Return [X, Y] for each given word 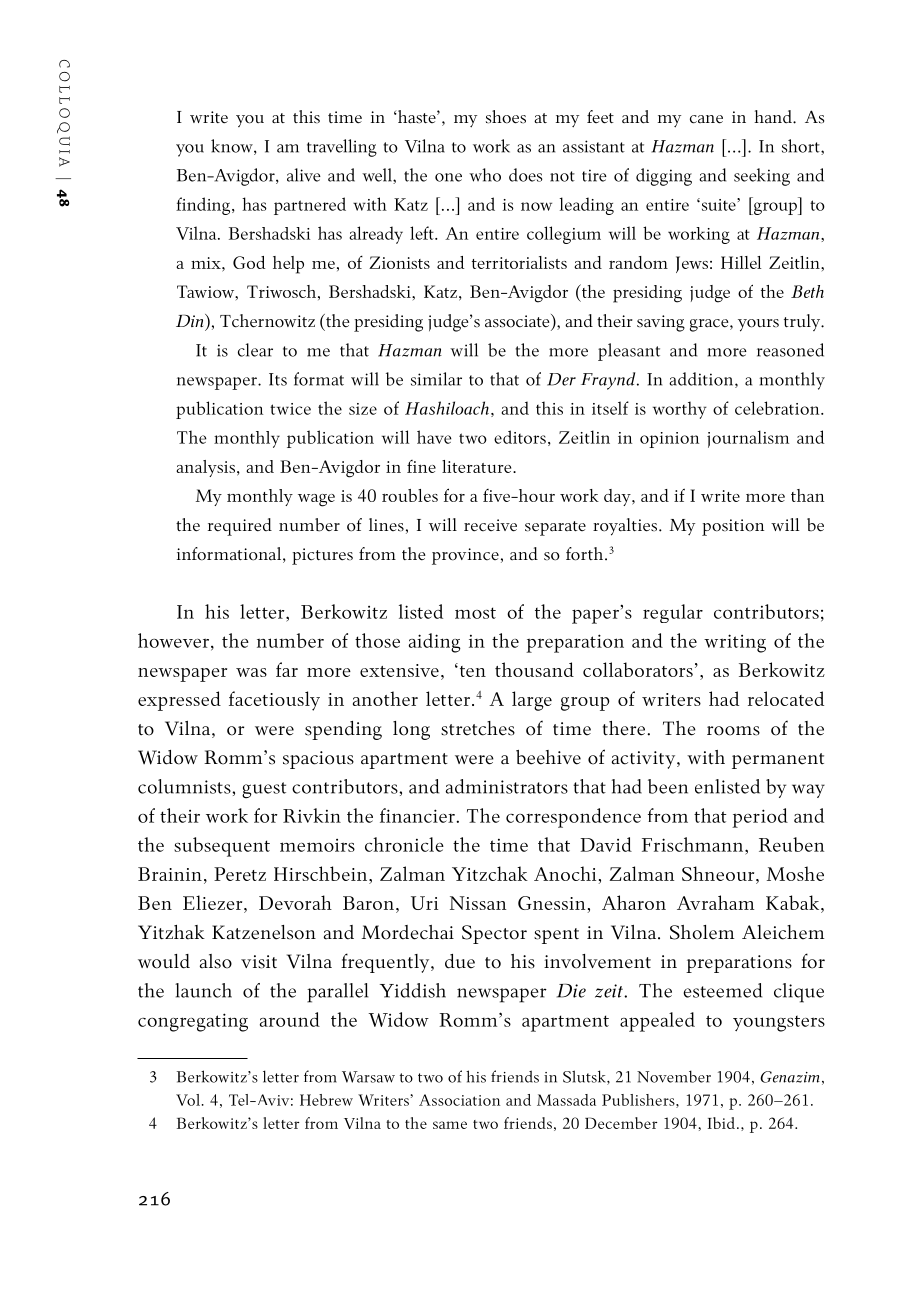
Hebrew [326, 1100]
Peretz [240, 874]
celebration [778, 408]
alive [304, 175]
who [485, 175]
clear [255, 350]
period [760, 818]
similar [436, 379]
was [251, 672]
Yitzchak [490, 873]
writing [735, 643]
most [475, 613]
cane [706, 119]
